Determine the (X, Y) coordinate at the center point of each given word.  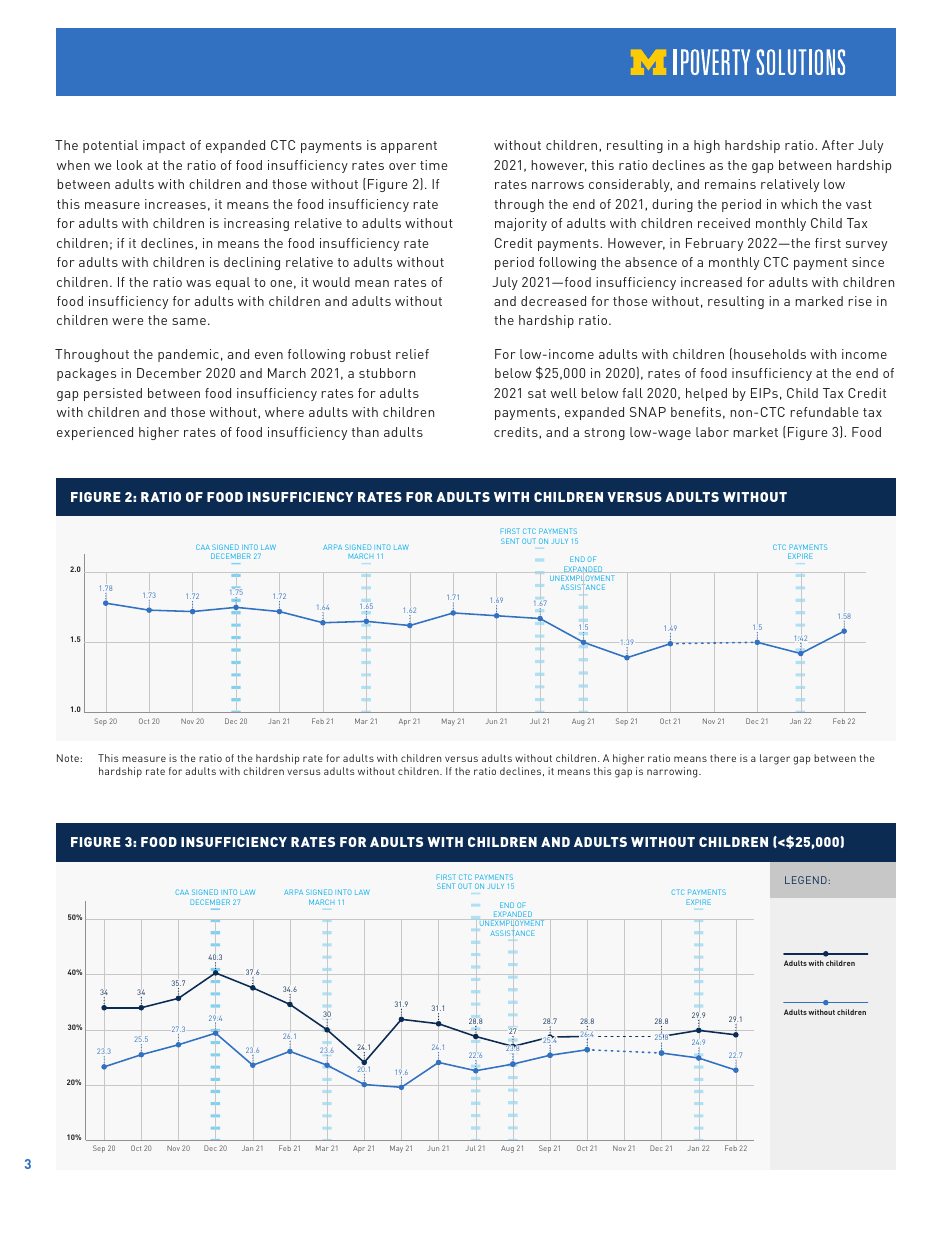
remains (730, 184)
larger (775, 759)
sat (537, 393)
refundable (824, 412)
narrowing (673, 772)
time (434, 165)
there (723, 758)
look (130, 165)
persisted (113, 394)
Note (69, 758)
